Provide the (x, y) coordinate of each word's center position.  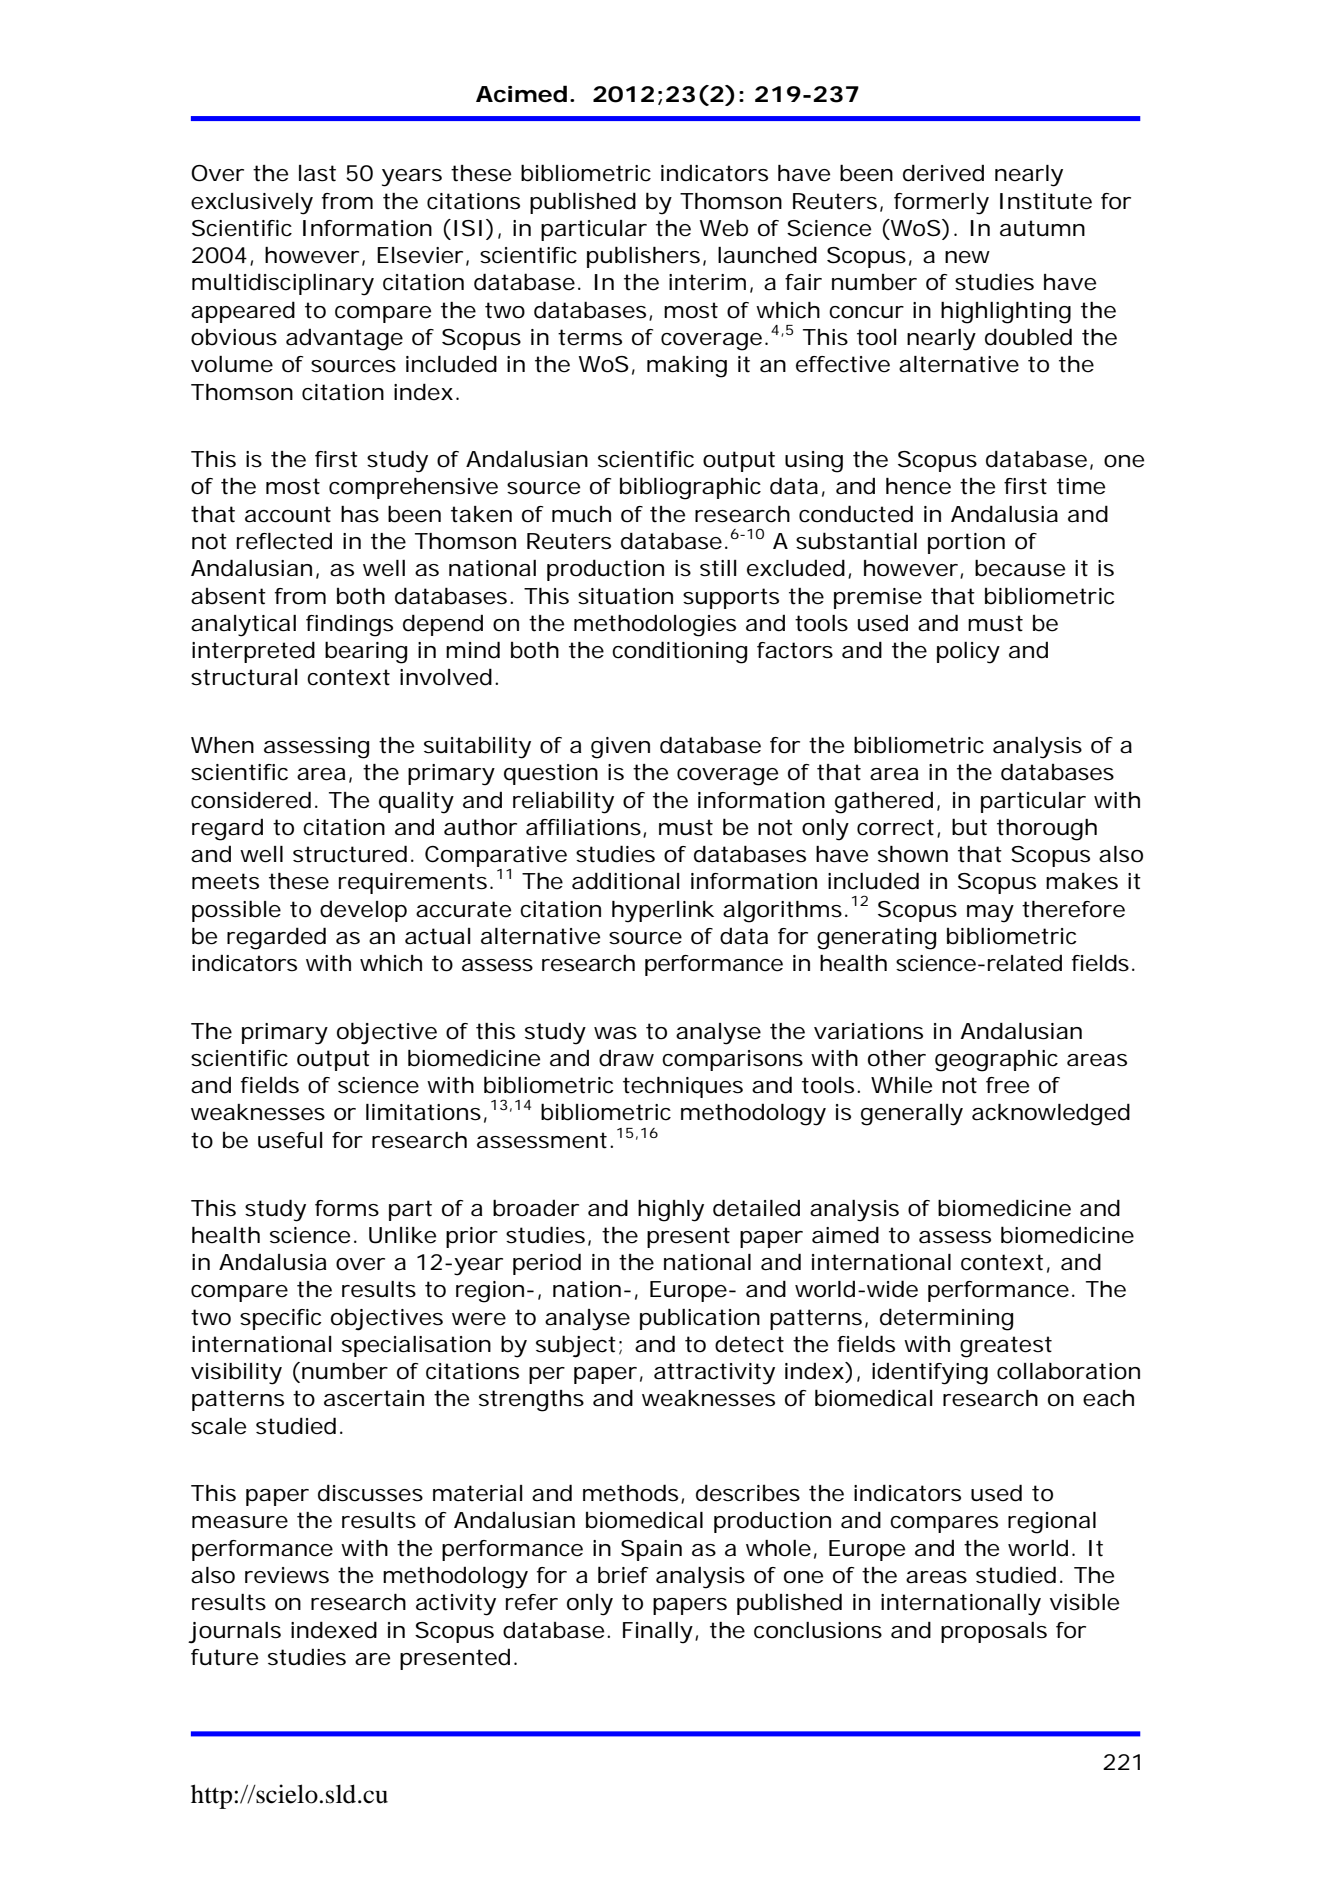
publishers (643, 257)
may (990, 914)
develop (363, 911)
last (317, 173)
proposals (994, 1632)
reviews (287, 1575)
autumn (1042, 228)
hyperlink (663, 912)
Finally (658, 1633)
